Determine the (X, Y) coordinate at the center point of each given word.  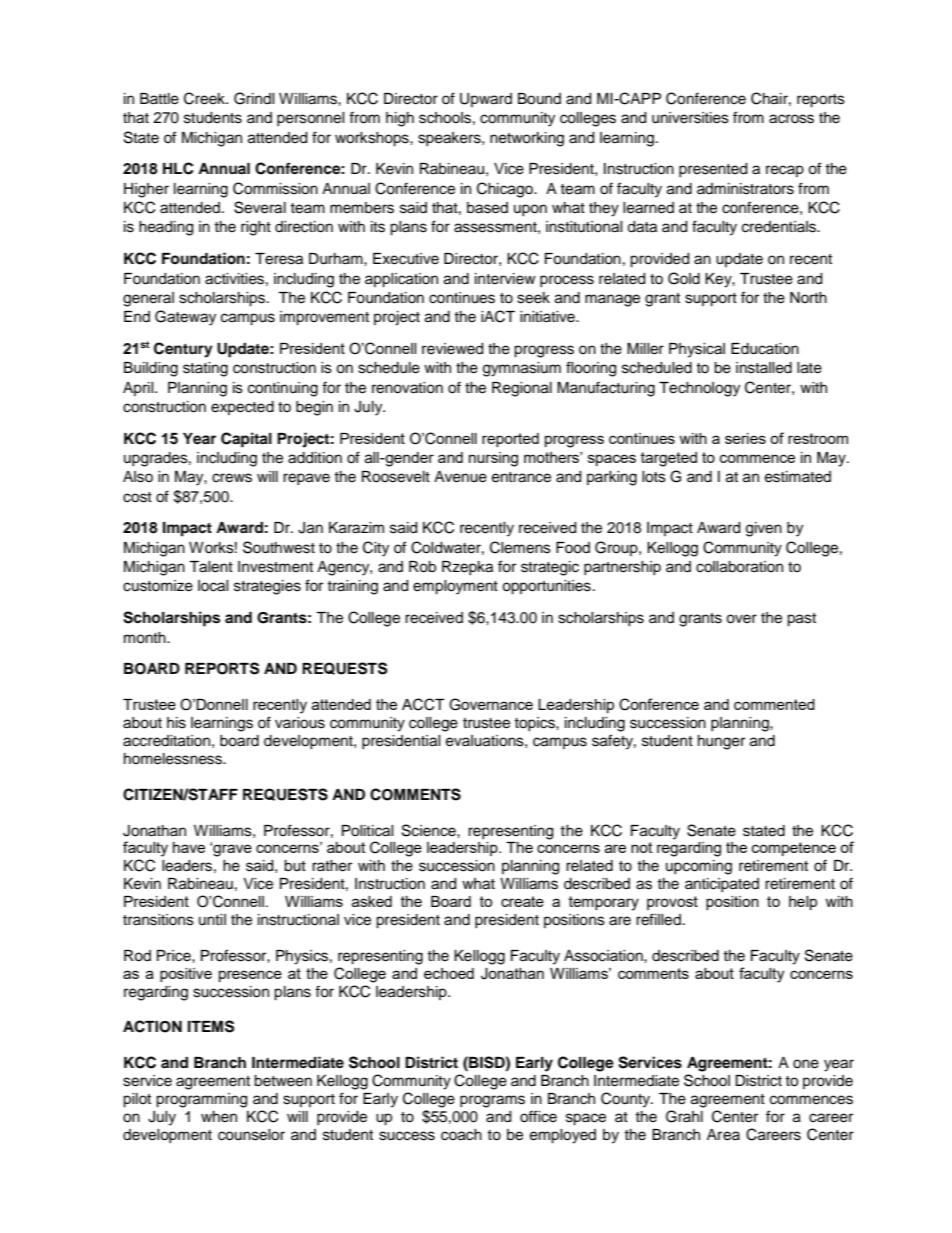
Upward (486, 100)
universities (690, 118)
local (213, 586)
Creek (205, 98)
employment (455, 587)
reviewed (452, 349)
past (801, 620)
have (189, 847)
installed (764, 368)
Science (430, 830)
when (219, 1117)
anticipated (722, 885)
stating (205, 369)
